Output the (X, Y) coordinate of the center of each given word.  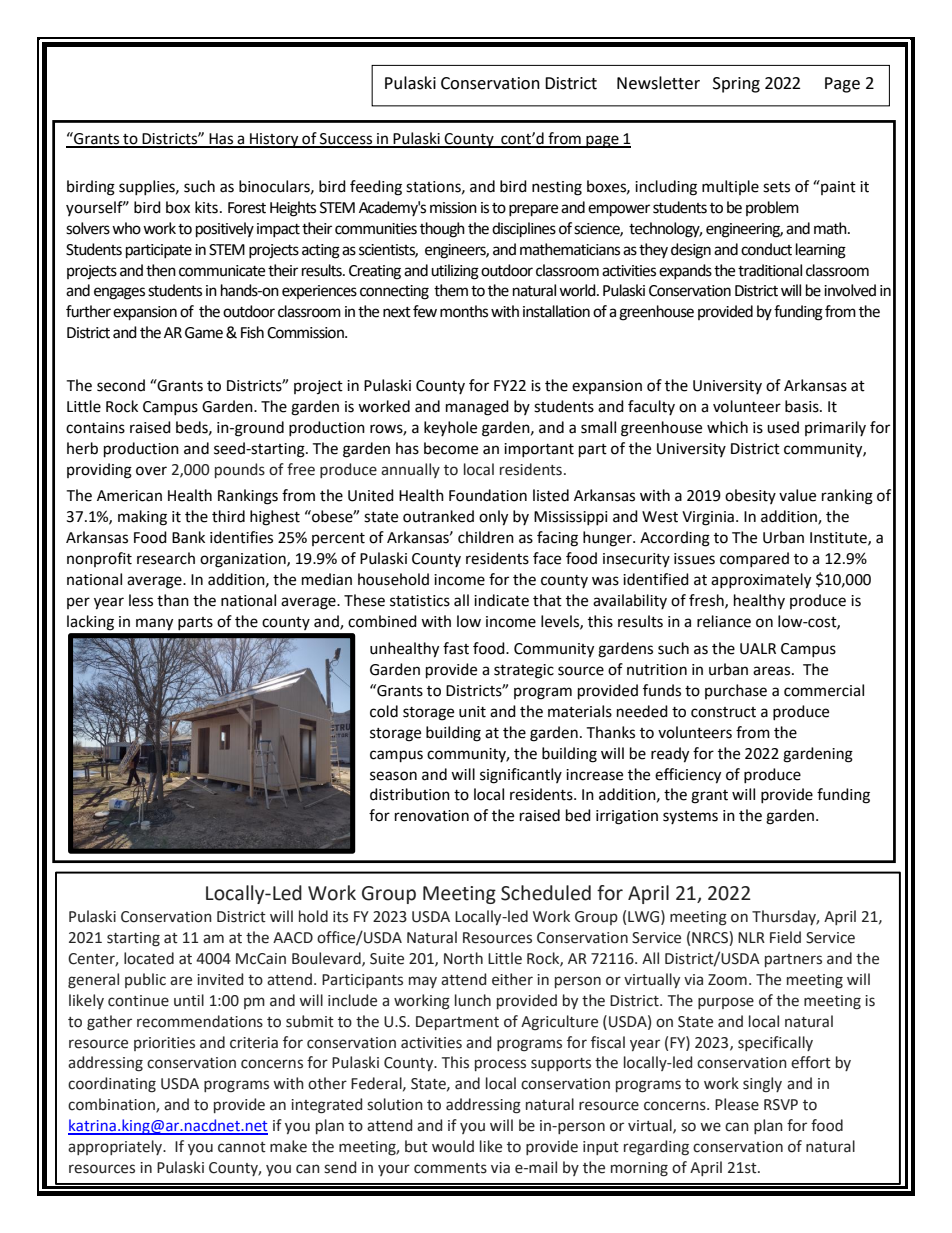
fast (456, 648)
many (154, 624)
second (121, 385)
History (274, 140)
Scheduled (546, 893)
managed (477, 408)
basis (803, 406)
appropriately (116, 1147)
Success (346, 140)
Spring (736, 85)
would (453, 1146)
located (149, 958)
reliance (724, 621)
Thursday (785, 917)
